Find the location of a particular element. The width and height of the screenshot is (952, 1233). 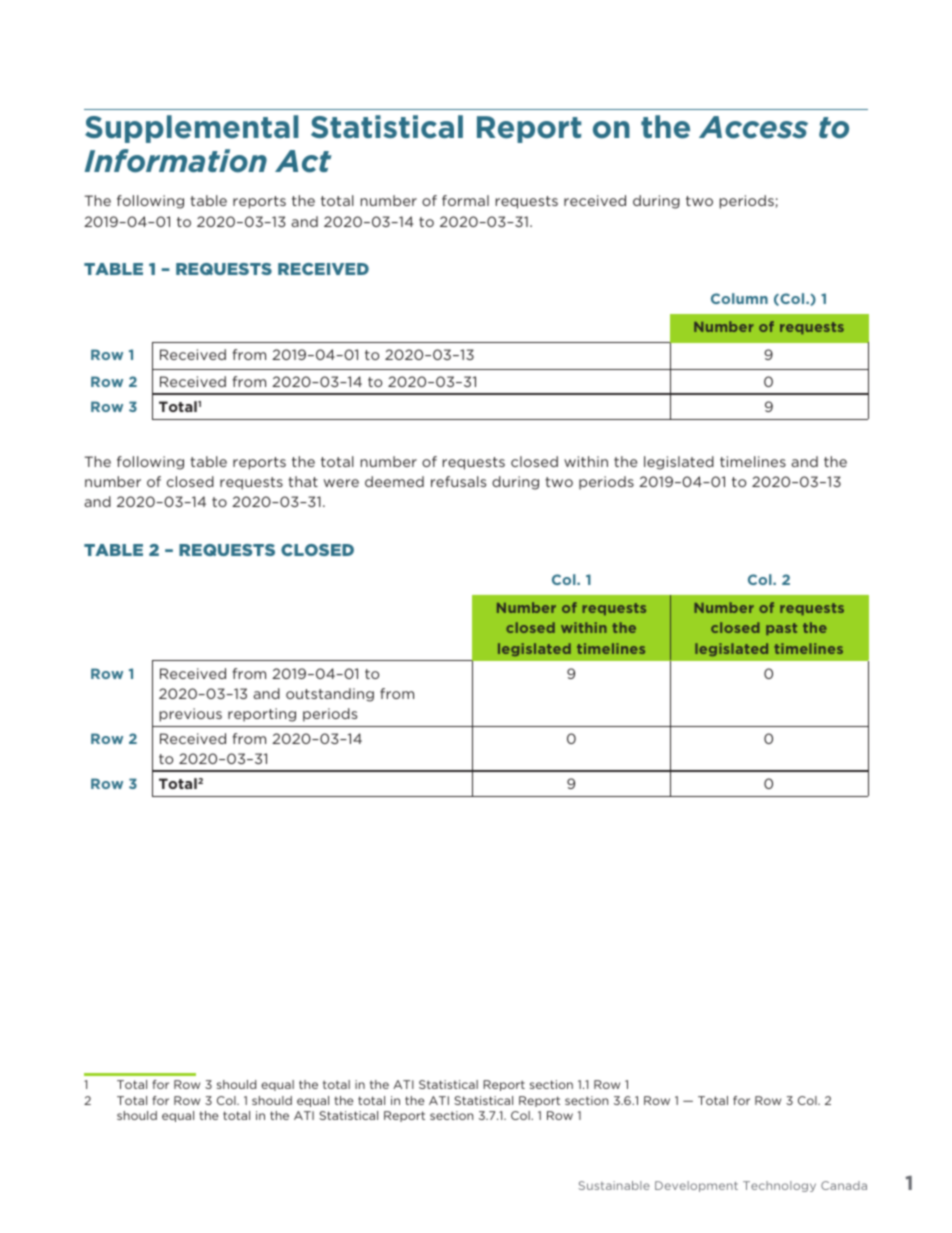

Act is located at coordinates (303, 161).
